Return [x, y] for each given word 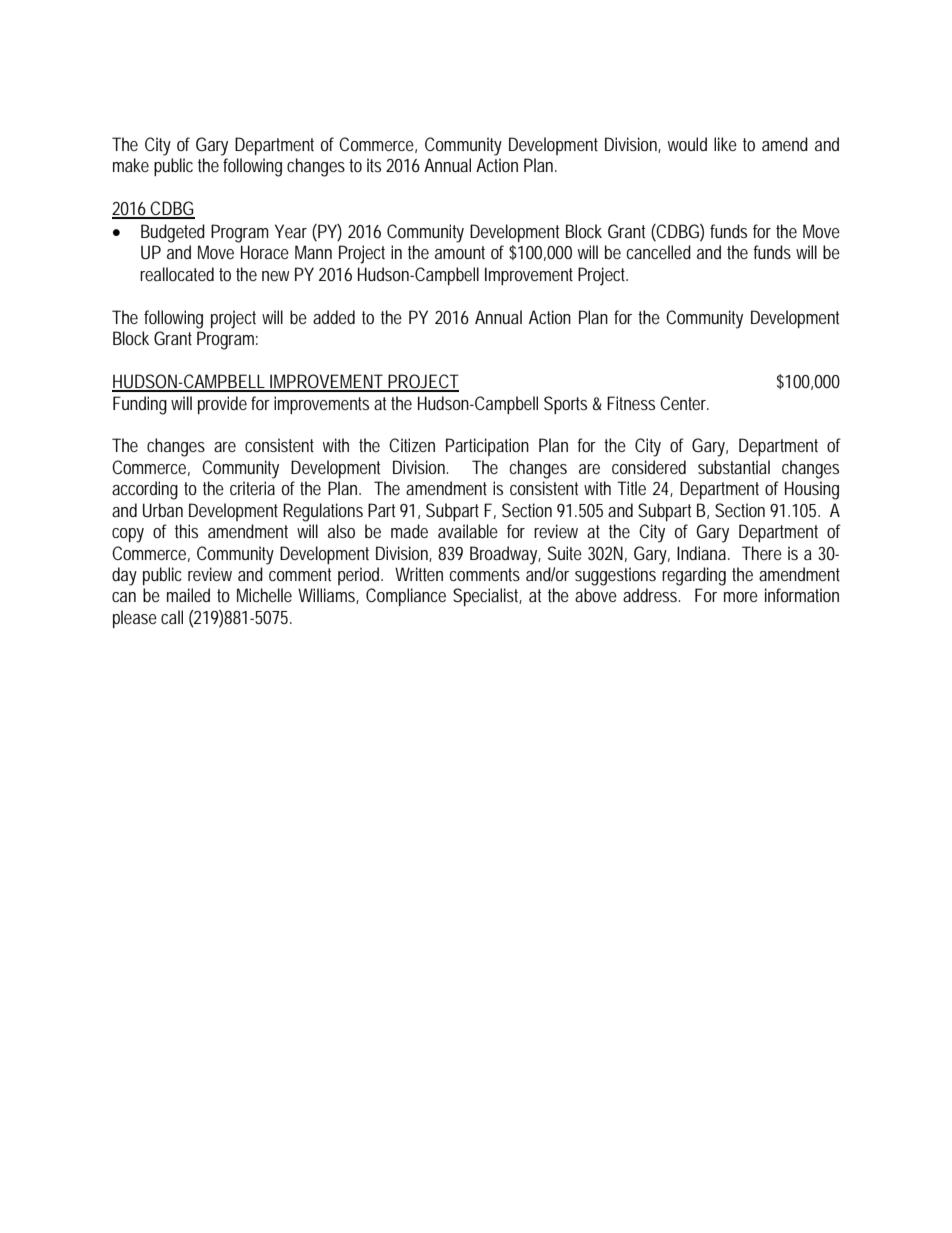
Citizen [412, 445]
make [131, 165]
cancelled [659, 252]
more [741, 597]
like [725, 144]
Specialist [487, 597]
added [334, 317]
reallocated [177, 274]
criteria [252, 488]
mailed [188, 595]
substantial [734, 467]
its [374, 165]
